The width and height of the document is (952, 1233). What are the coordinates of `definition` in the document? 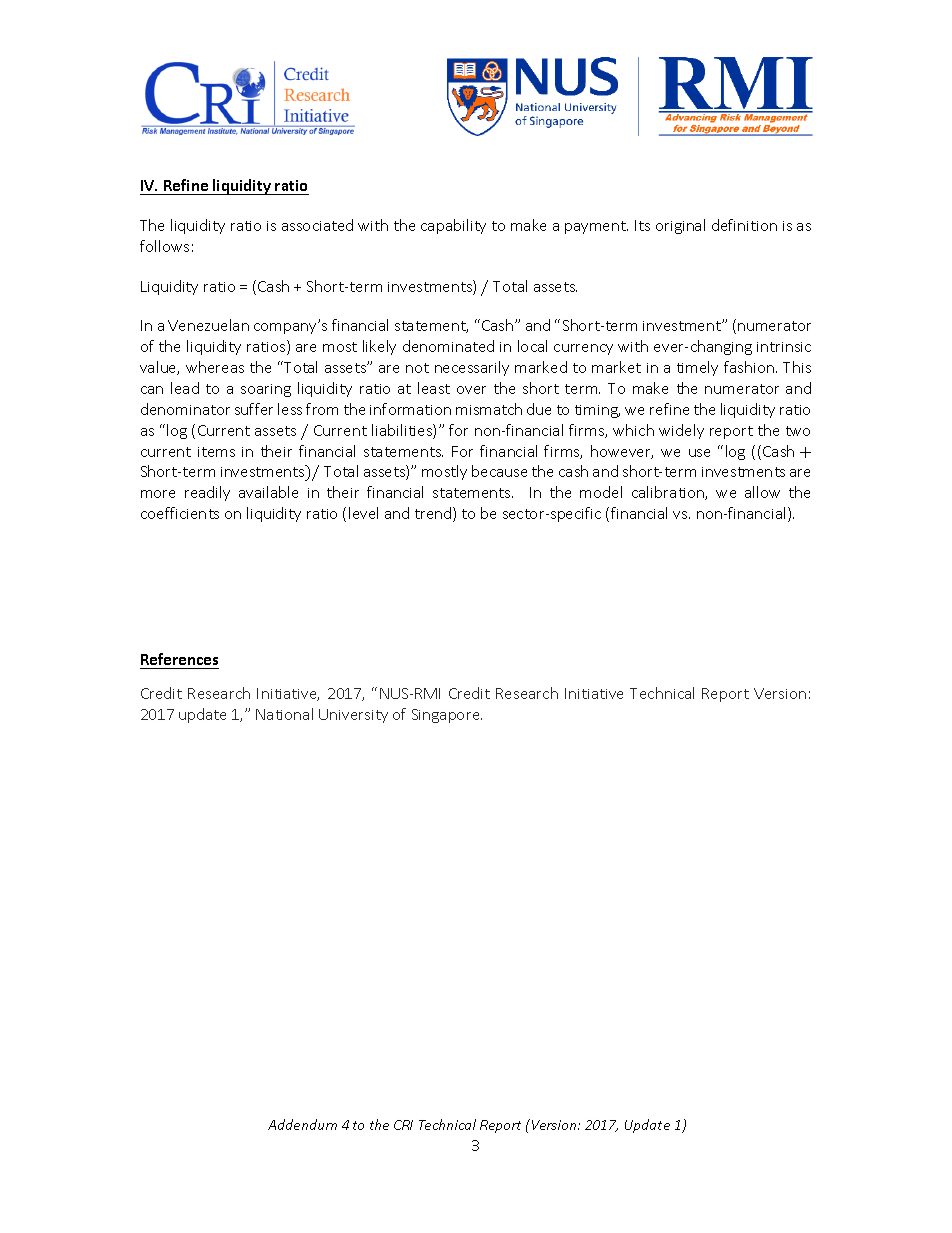 It's located at (744, 225).
